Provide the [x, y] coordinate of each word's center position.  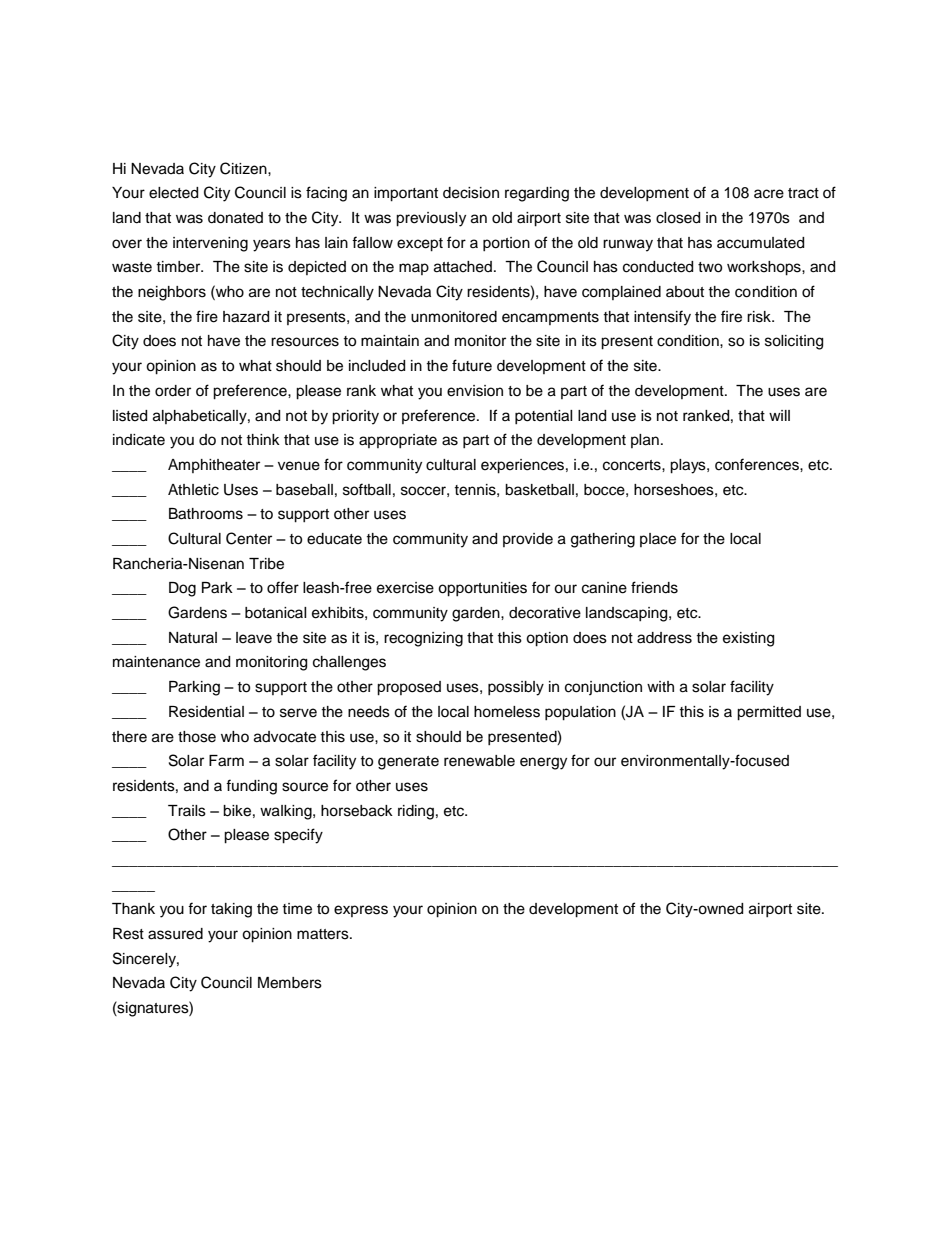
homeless [507, 712]
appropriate [398, 441]
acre [769, 194]
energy [543, 763]
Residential [206, 712]
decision [471, 193]
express [361, 911]
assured [175, 934]
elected [173, 193]
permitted [769, 713]
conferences [758, 464]
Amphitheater [214, 466]
